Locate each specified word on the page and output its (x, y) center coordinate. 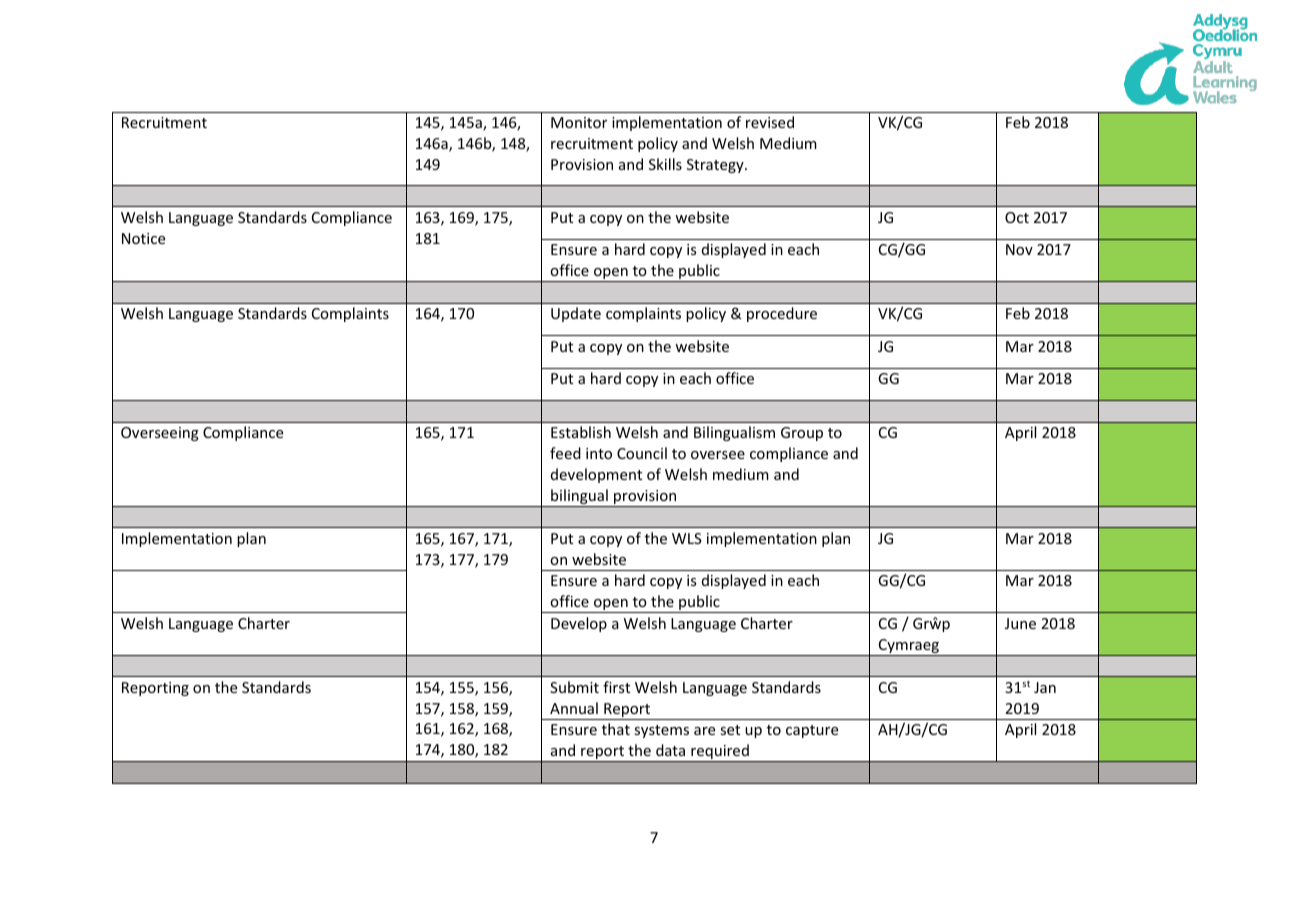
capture (812, 731)
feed (565, 453)
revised (770, 122)
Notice (143, 238)
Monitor (579, 122)
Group (802, 434)
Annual (574, 708)
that (616, 729)
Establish (581, 432)
